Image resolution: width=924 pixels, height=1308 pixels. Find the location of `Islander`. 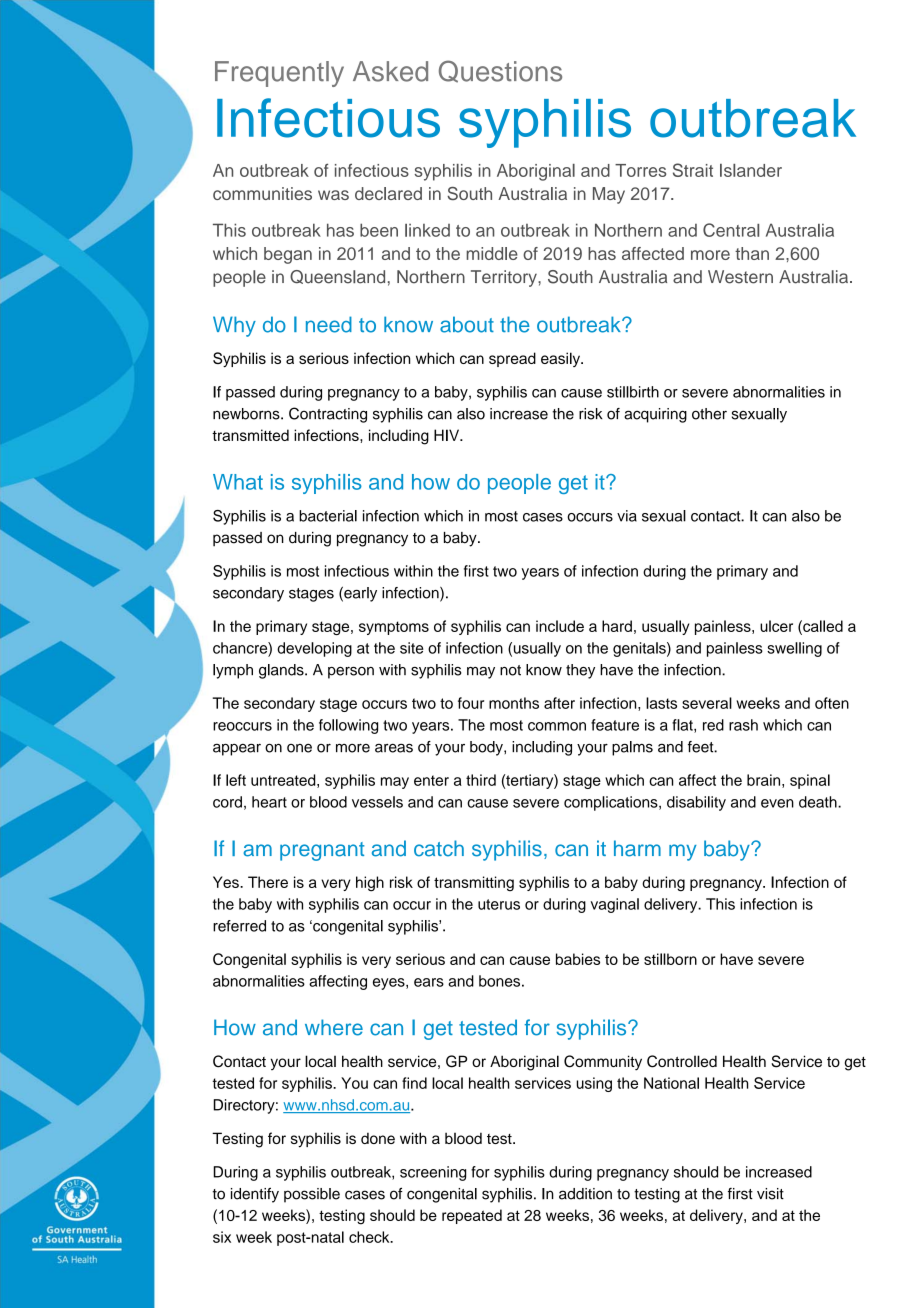

Islander is located at coordinates (751, 170).
